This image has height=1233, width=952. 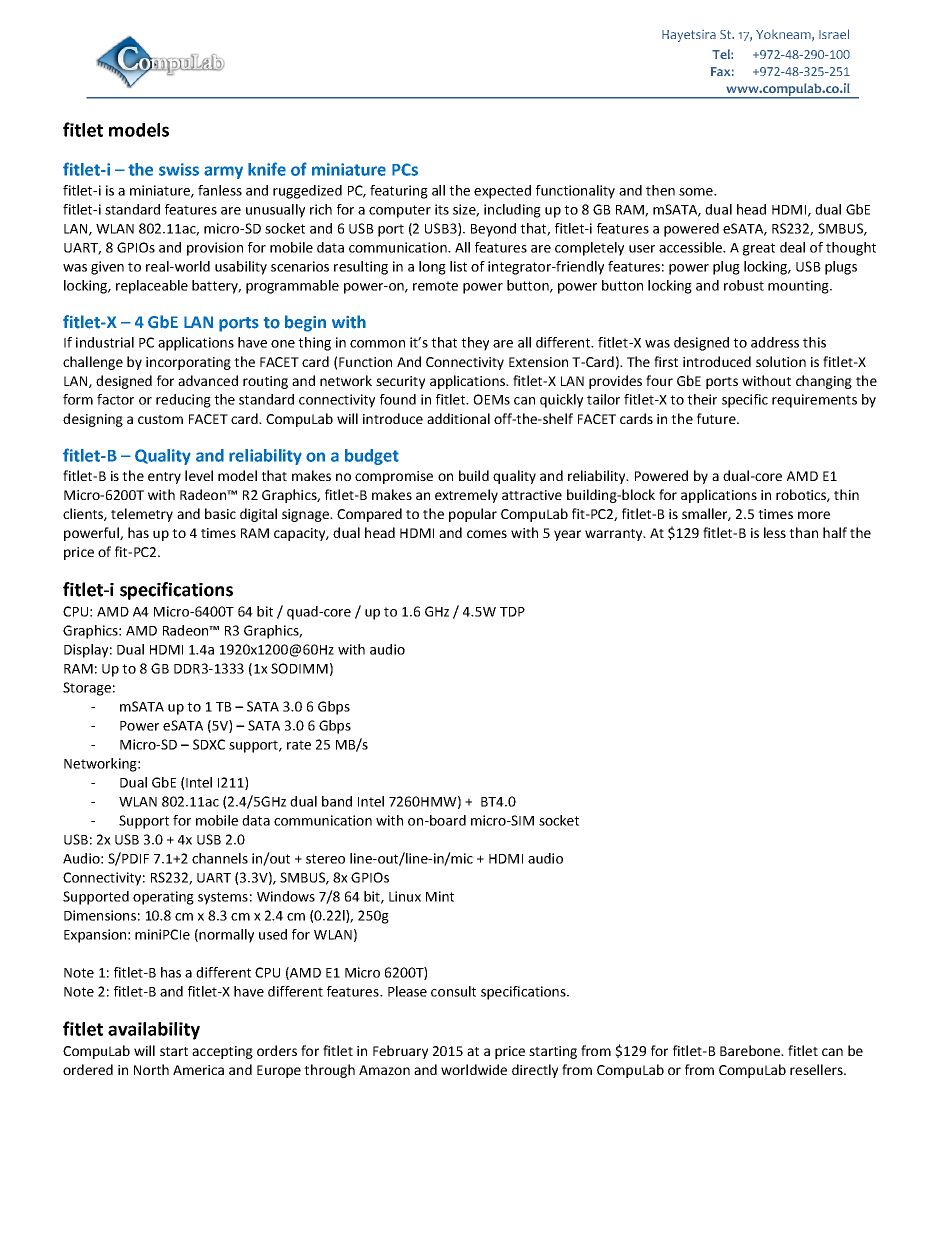 What do you see at coordinates (179, 169) in the image?
I see `swiss` at bounding box center [179, 169].
